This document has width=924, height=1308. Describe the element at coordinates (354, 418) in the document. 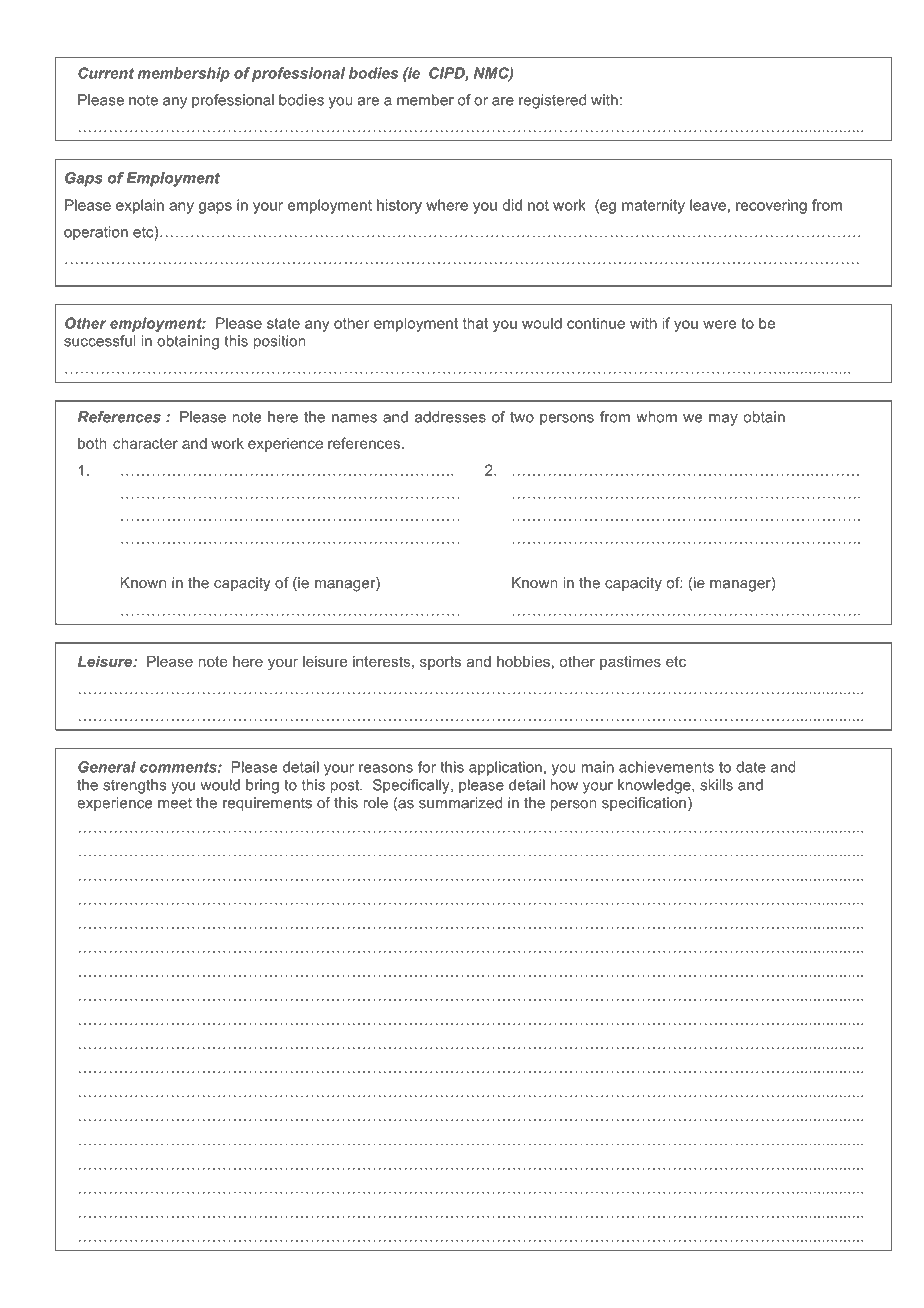

I see `names` at that location.
